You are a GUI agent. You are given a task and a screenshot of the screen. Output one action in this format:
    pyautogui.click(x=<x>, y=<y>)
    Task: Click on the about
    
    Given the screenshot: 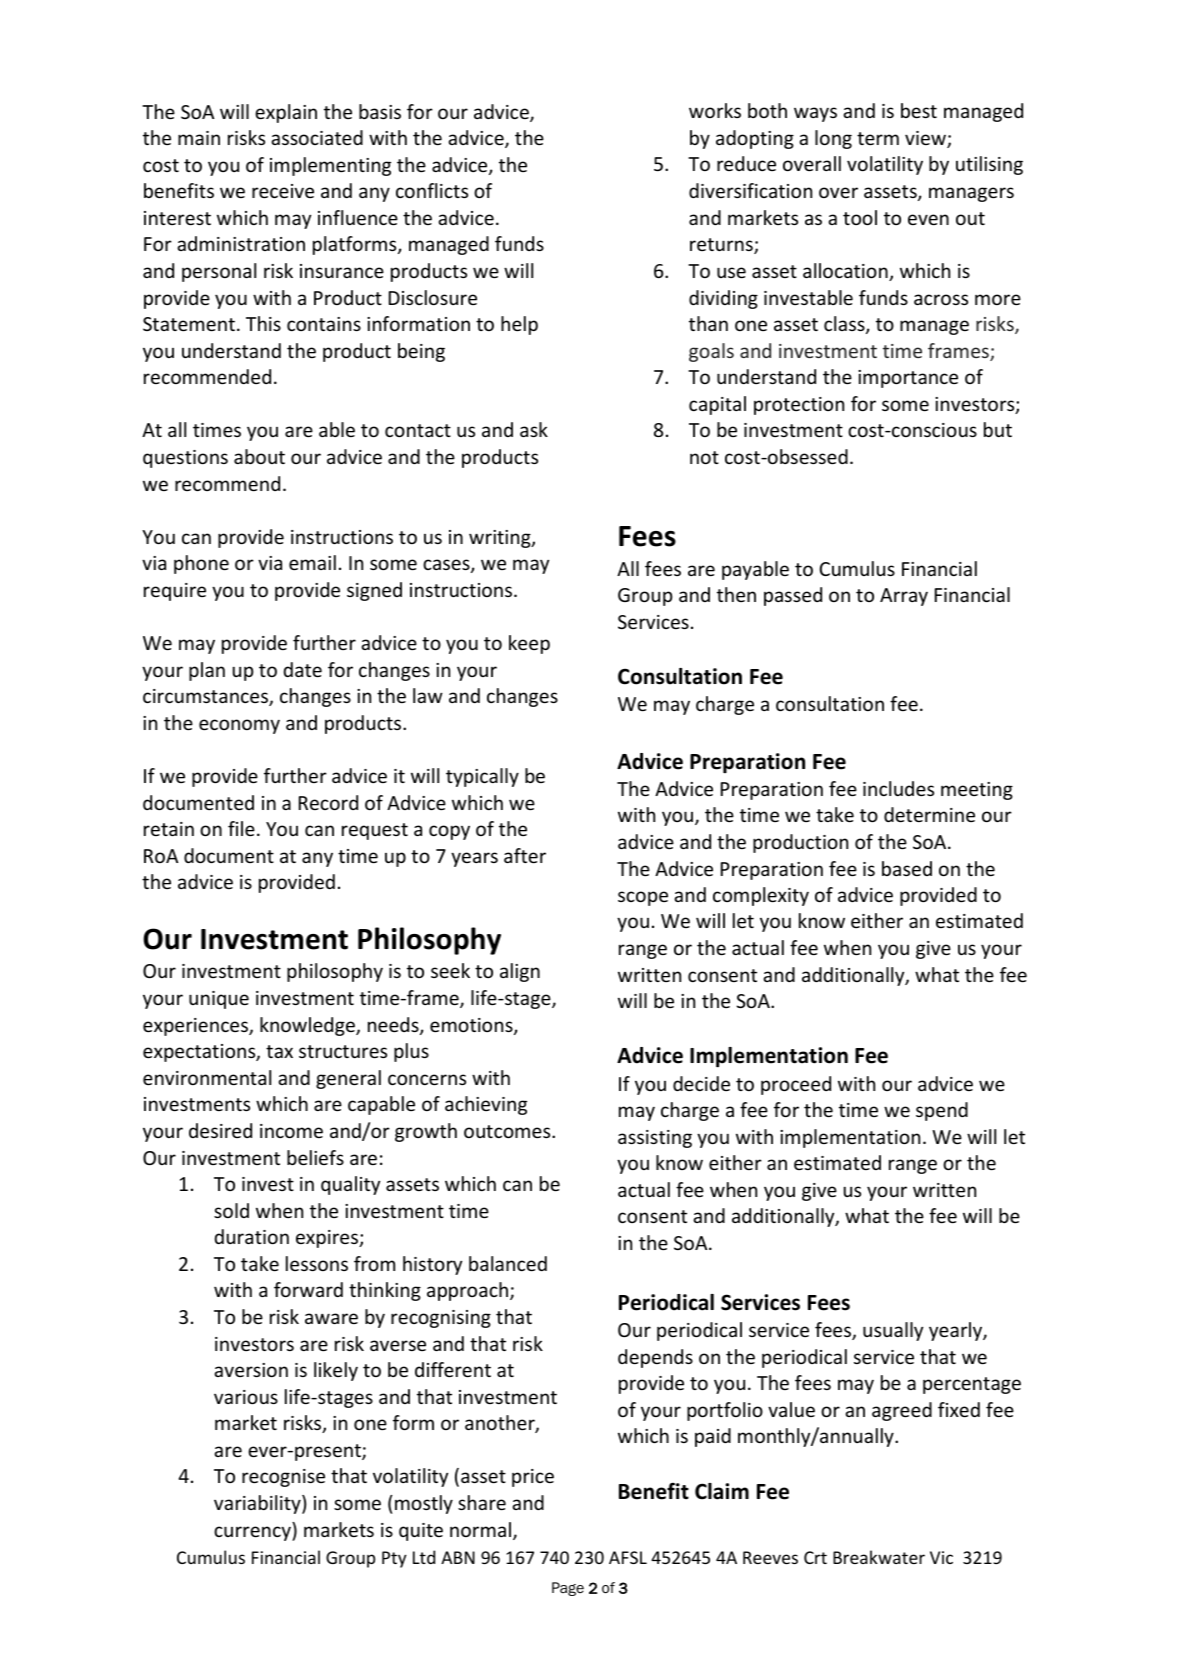 What is the action you would take?
    pyautogui.click(x=259, y=456)
